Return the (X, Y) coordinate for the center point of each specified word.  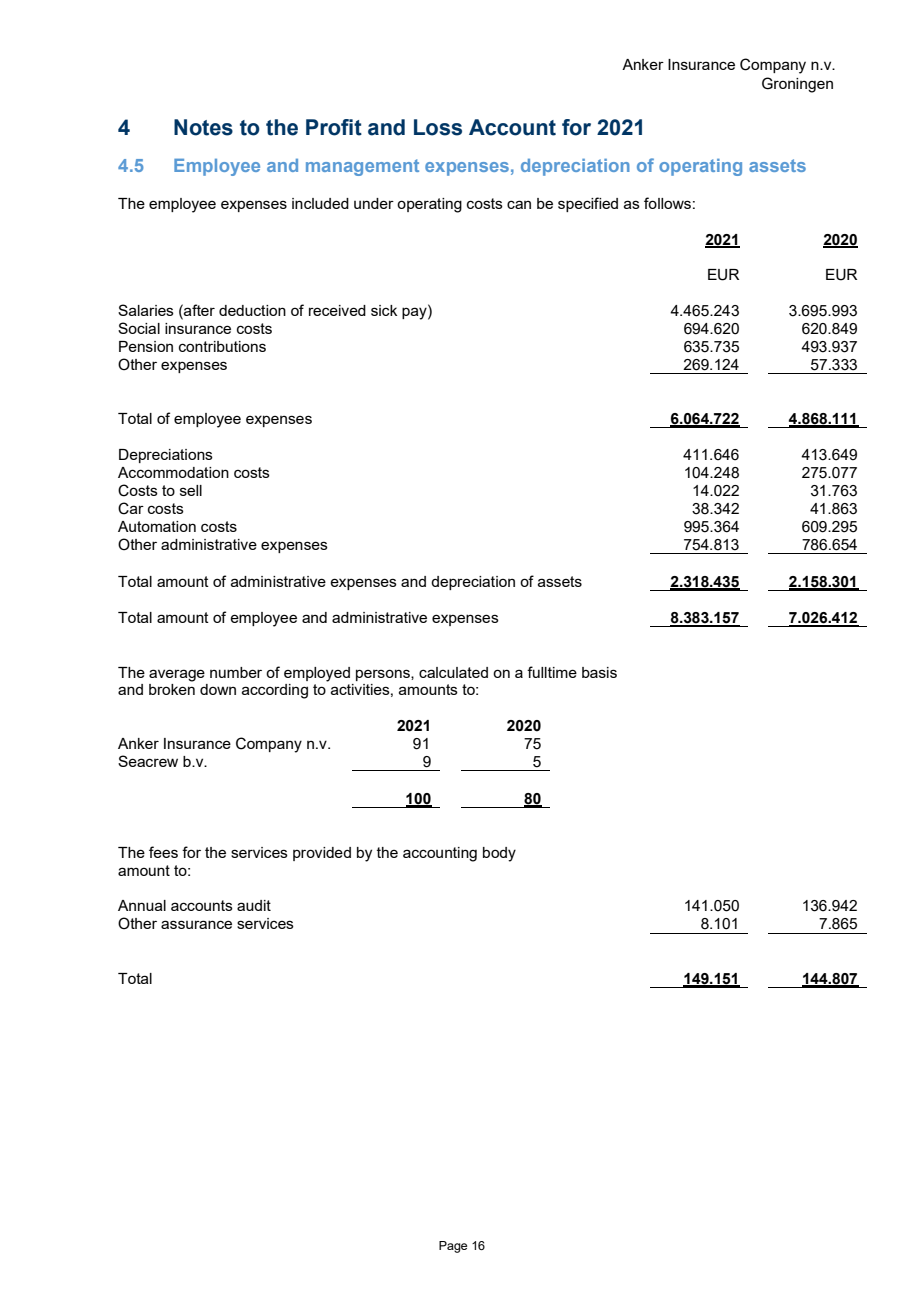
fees (163, 852)
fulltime (552, 672)
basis (599, 672)
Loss (438, 127)
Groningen (797, 85)
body (499, 854)
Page (453, 1247)
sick (384, 310)
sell (191, 490)
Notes (203, 127)
